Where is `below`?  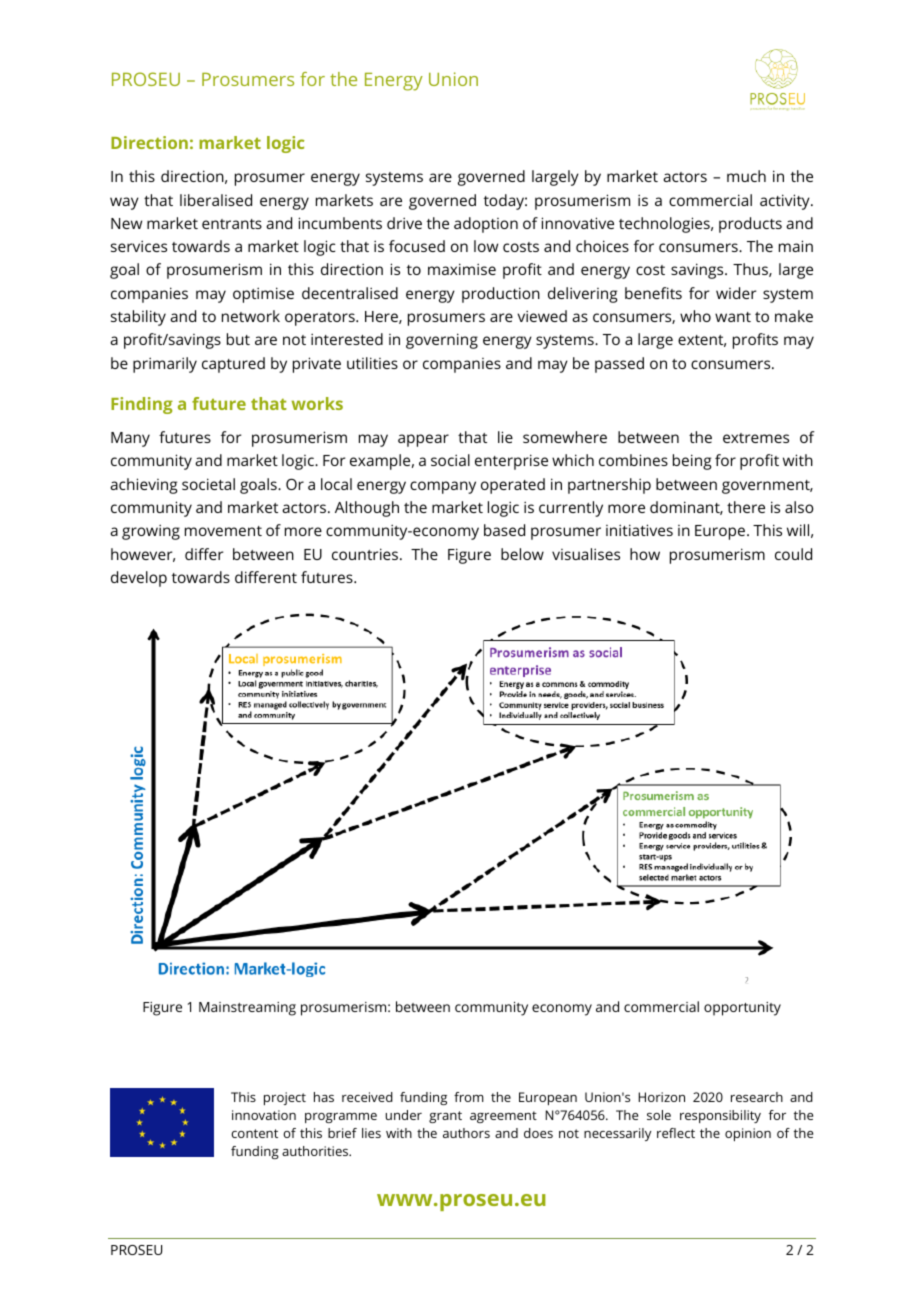
below is located at coordinates (522, 554).
